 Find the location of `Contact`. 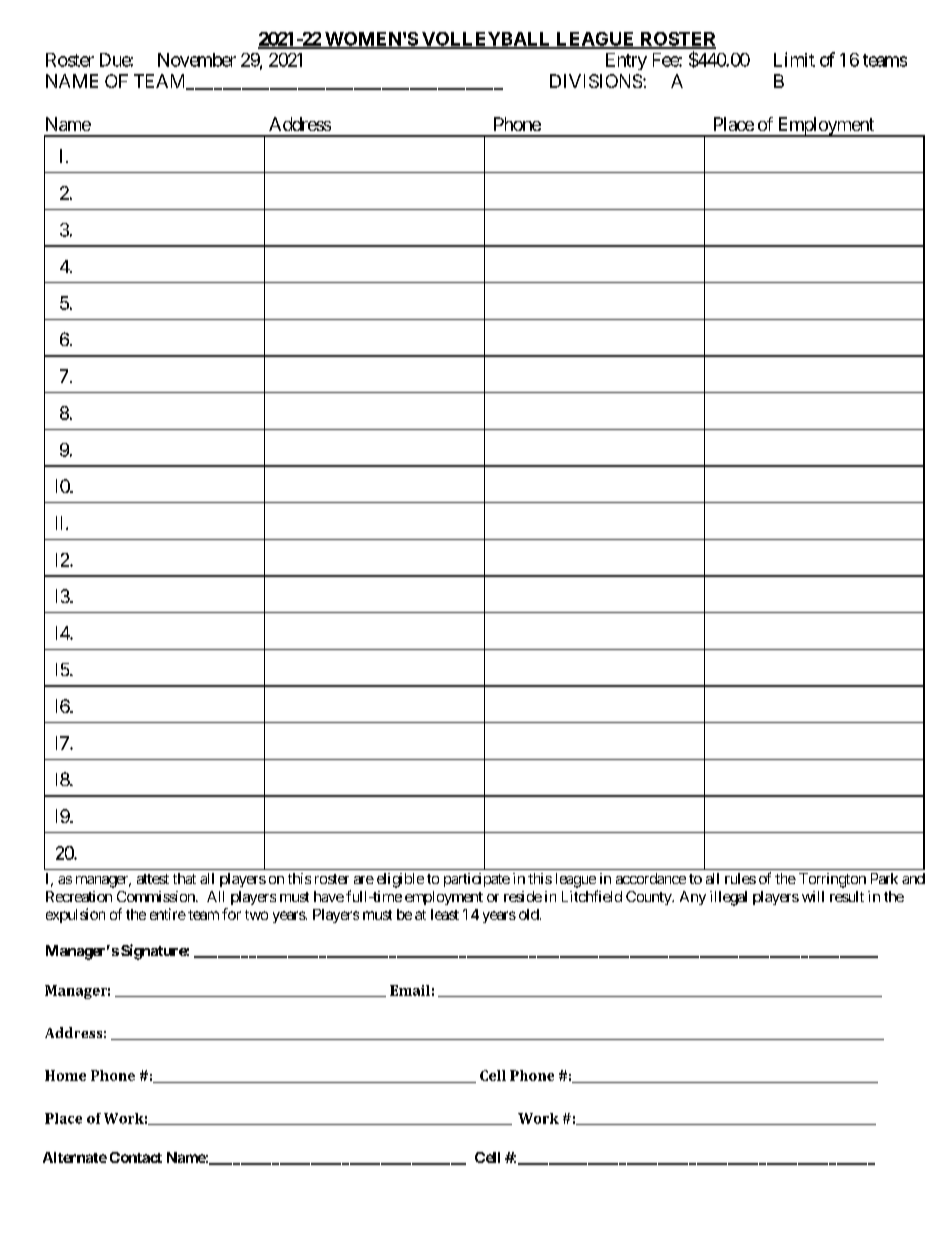

Contact is located at coordinates (136, 1157).
